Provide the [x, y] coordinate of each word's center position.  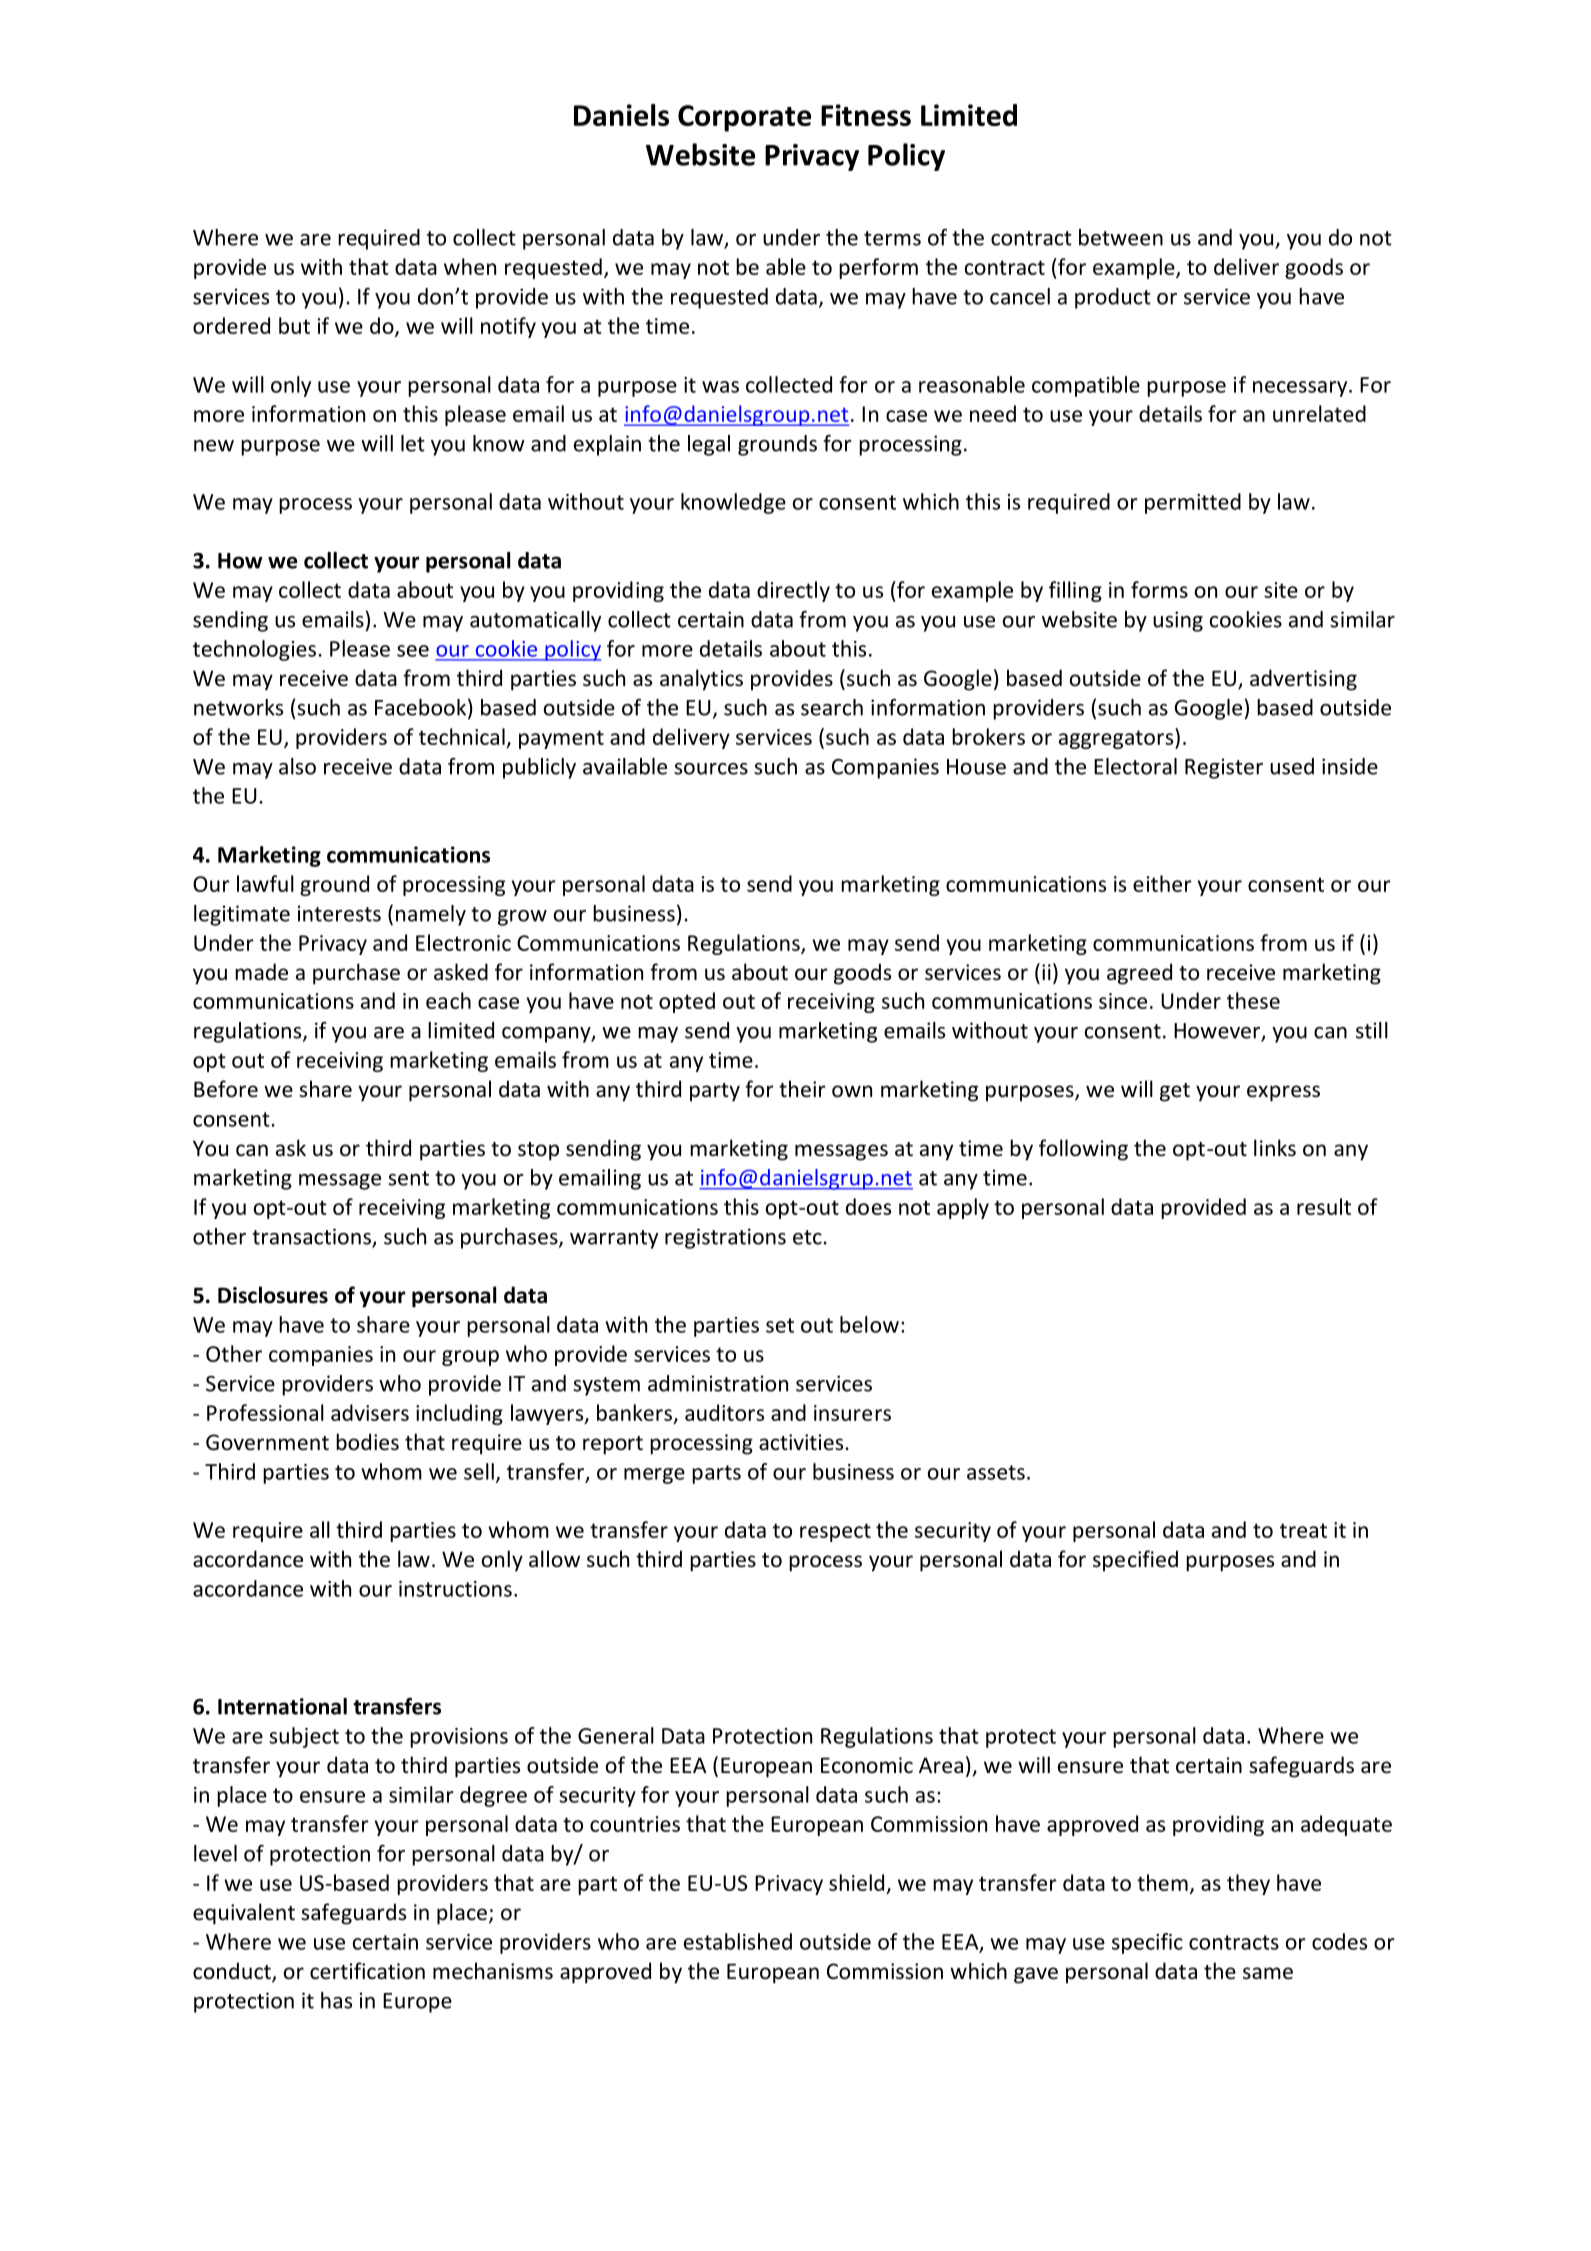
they [1248, 1884]
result [1324, 1206]
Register [1224, 768]
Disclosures [273, 1295]
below [869, 1324]
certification [367, 1971]
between [1121, 237]
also [297, 766]
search [832, 707]
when [470, 266]
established [738, 1941]
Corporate [744, 118]
